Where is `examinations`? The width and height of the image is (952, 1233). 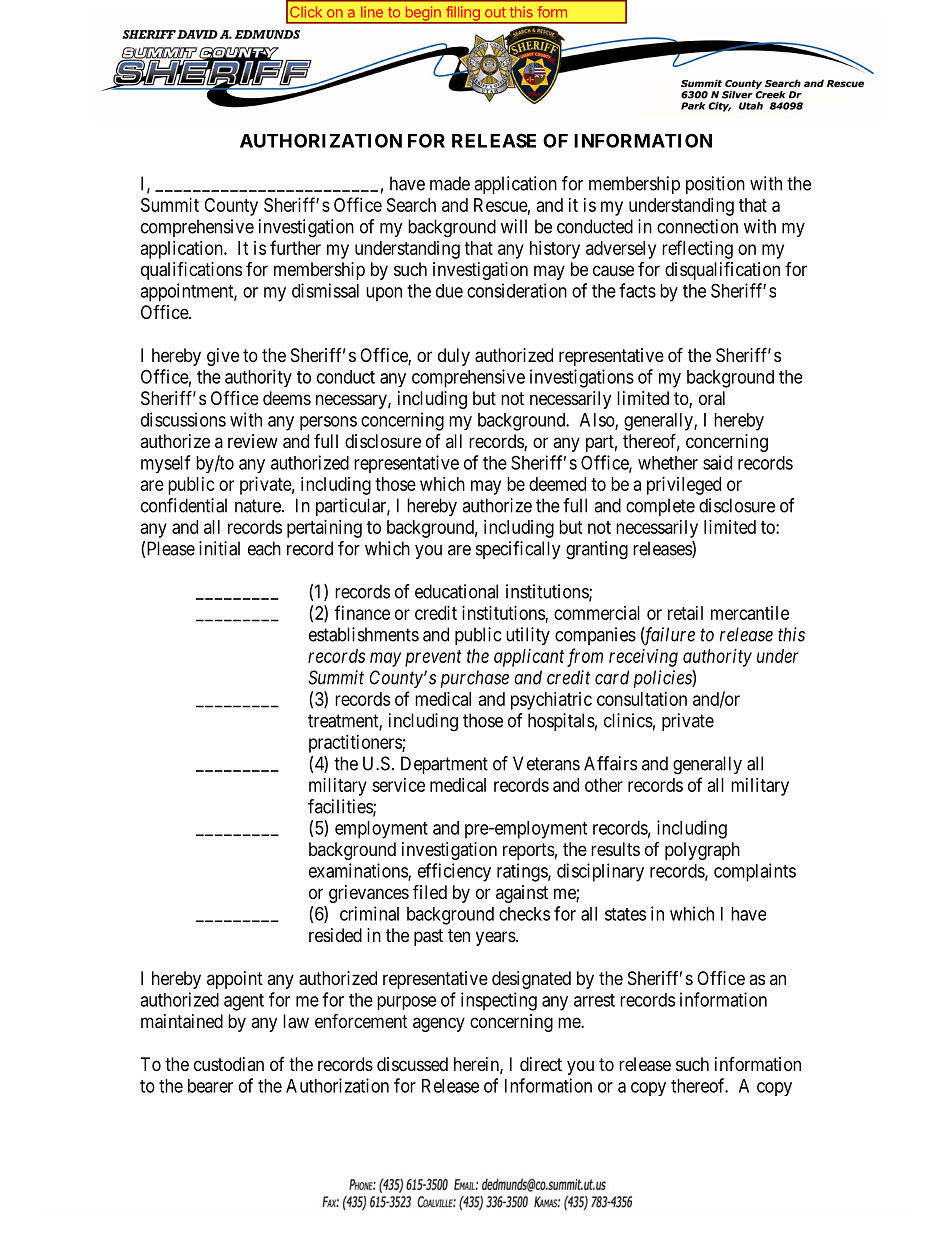 examinations is located at coordinates (359, 871).
